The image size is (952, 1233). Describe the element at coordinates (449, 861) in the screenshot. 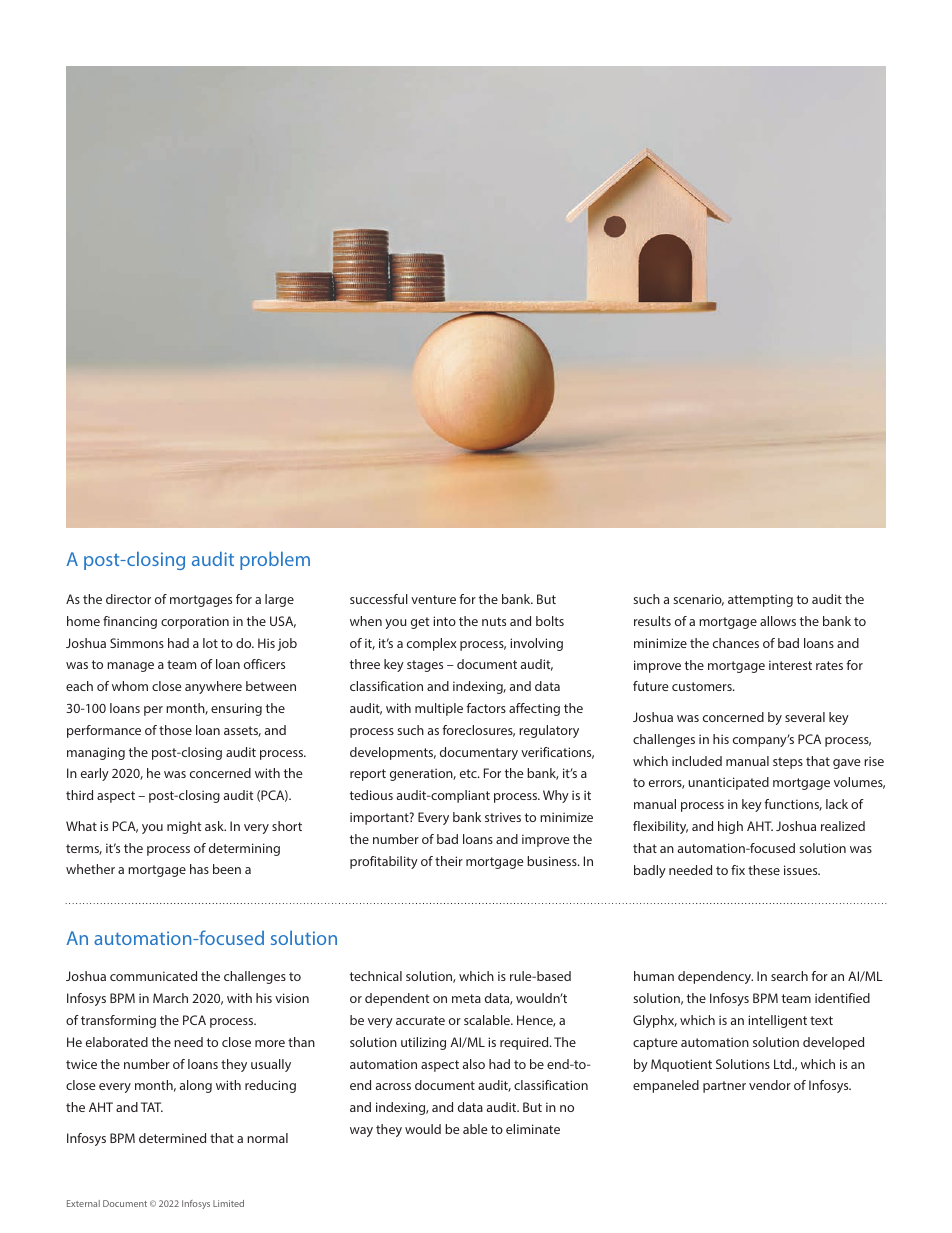

I see `their` at that location.
